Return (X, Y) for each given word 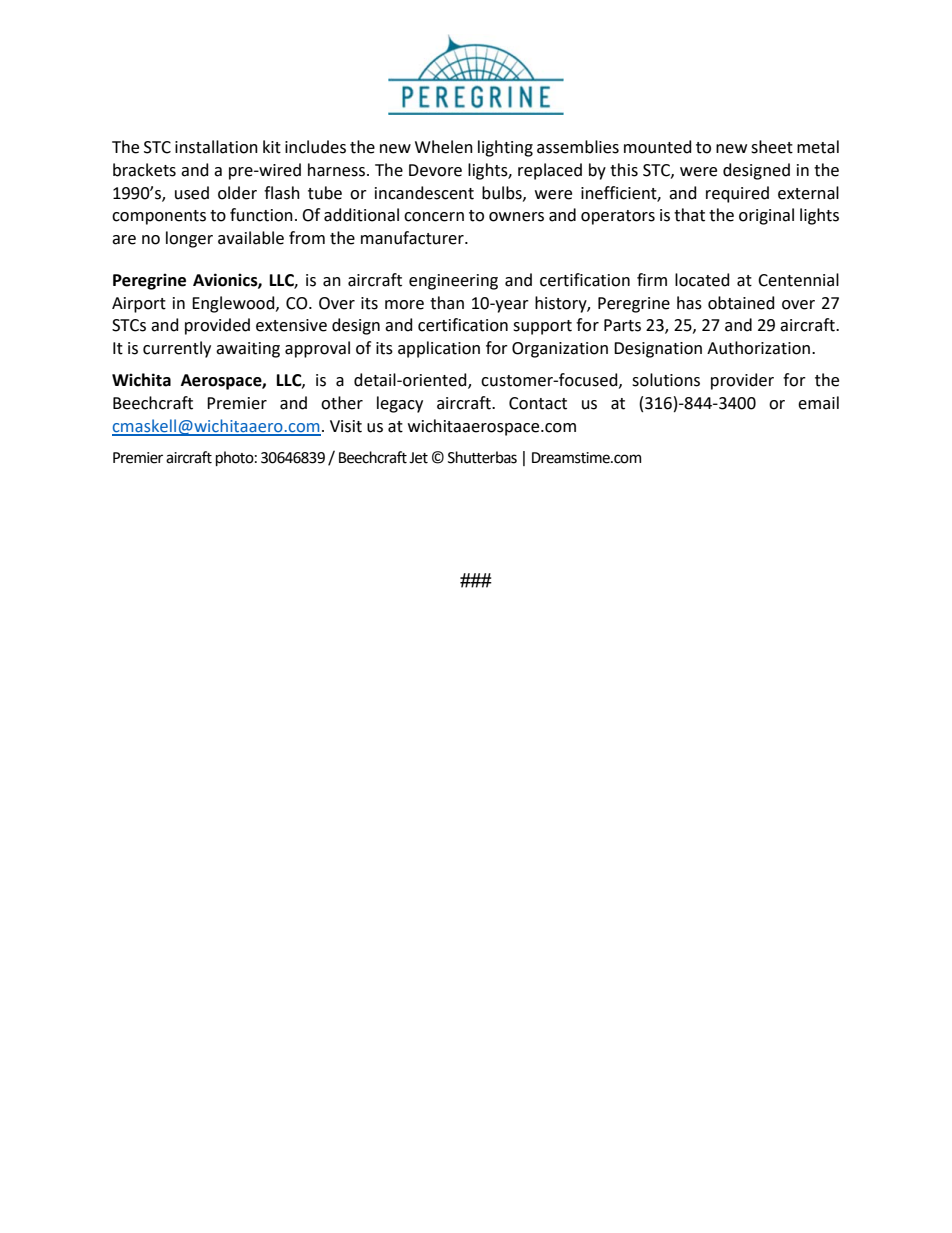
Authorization (758, 348)
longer (189, 239)
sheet (772, 147)
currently (177, 349)
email (818, 403)
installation (216, 147)
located (702, 280)
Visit (346, 426)
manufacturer (413, 238)
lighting (505, 148)
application (439, 349)
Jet (418, 458)
